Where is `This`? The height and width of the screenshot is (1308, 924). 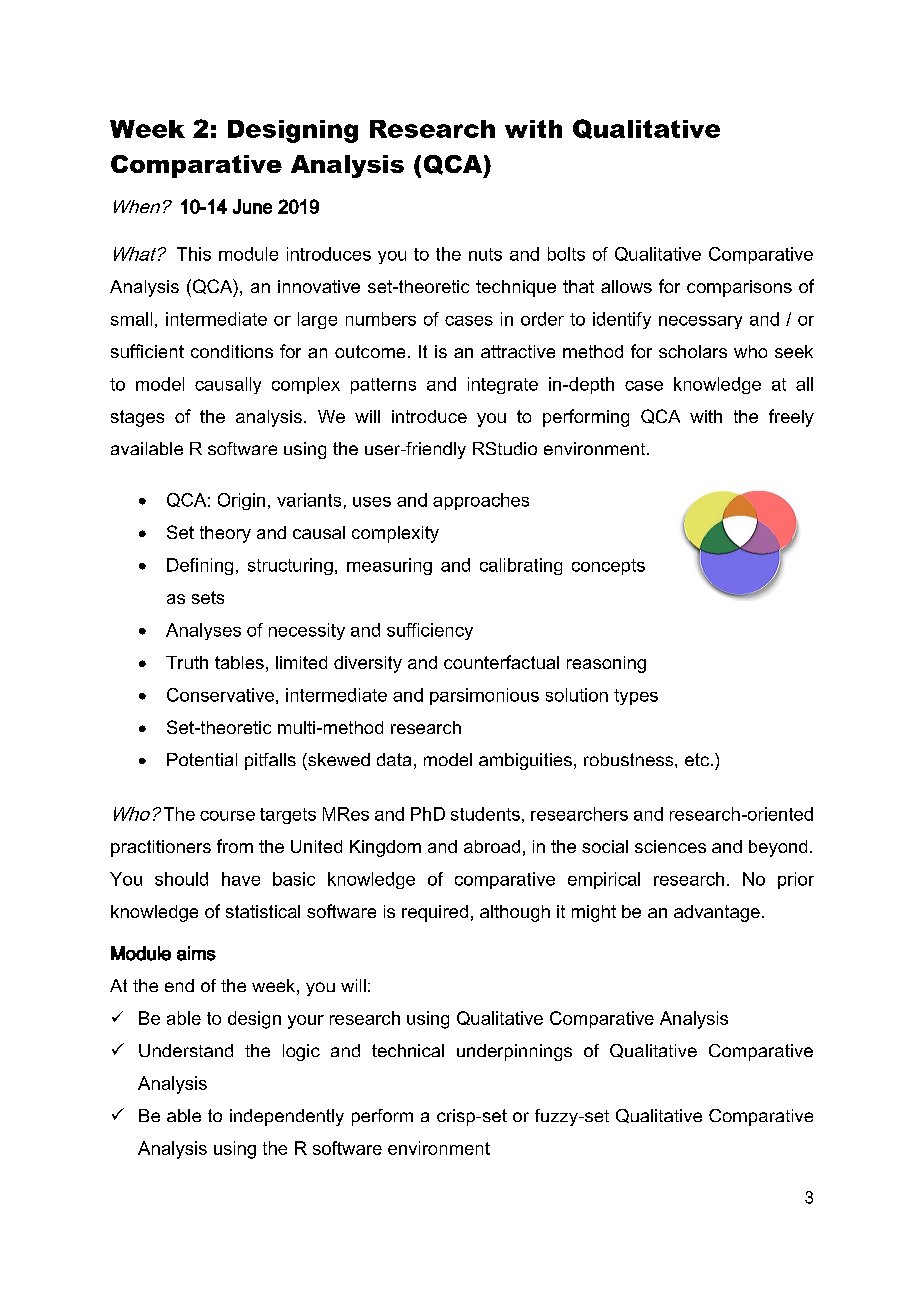 This is located at coordinates (194, 254).
